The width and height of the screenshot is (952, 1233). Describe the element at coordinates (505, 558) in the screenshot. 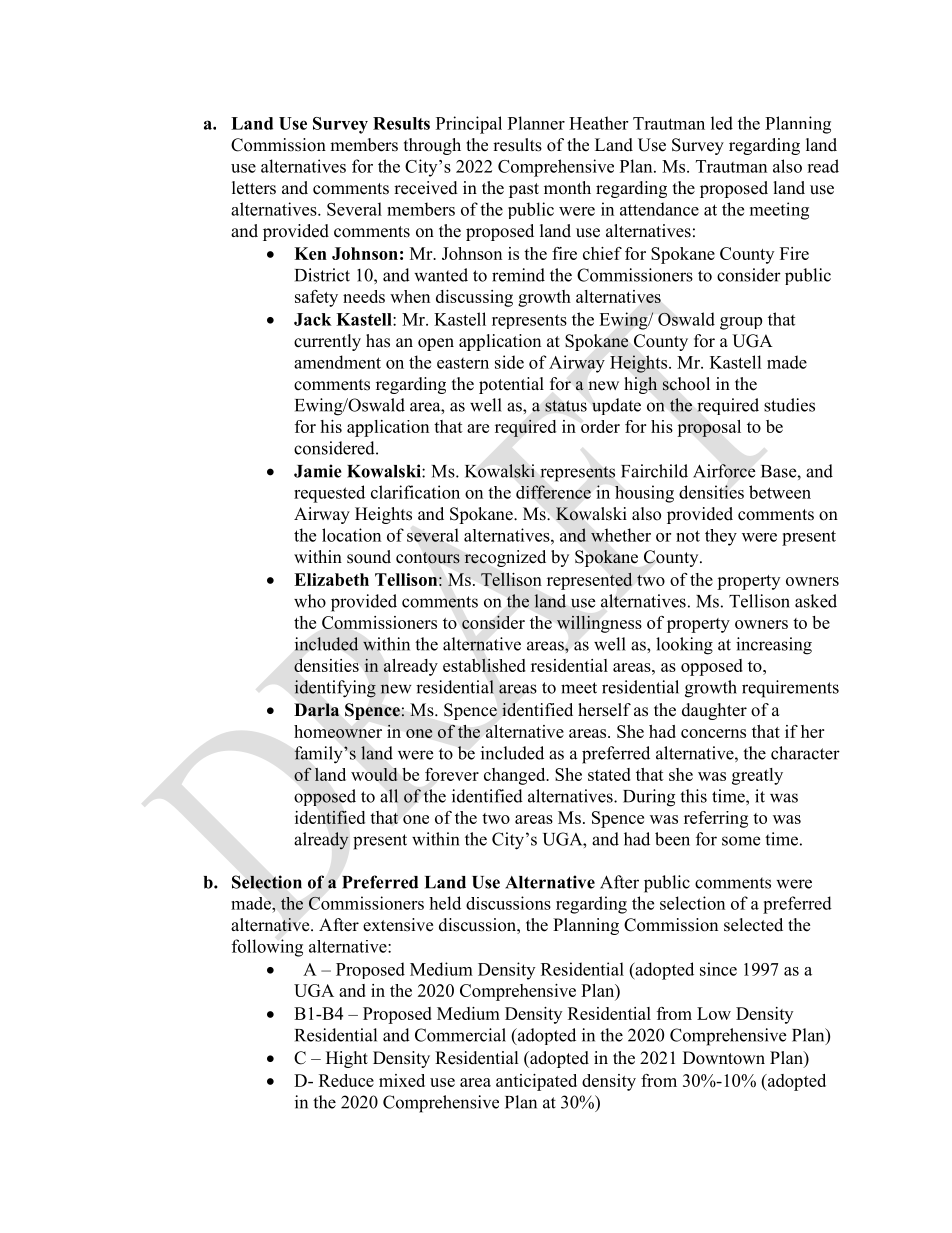

I see `recognized` at that location.
